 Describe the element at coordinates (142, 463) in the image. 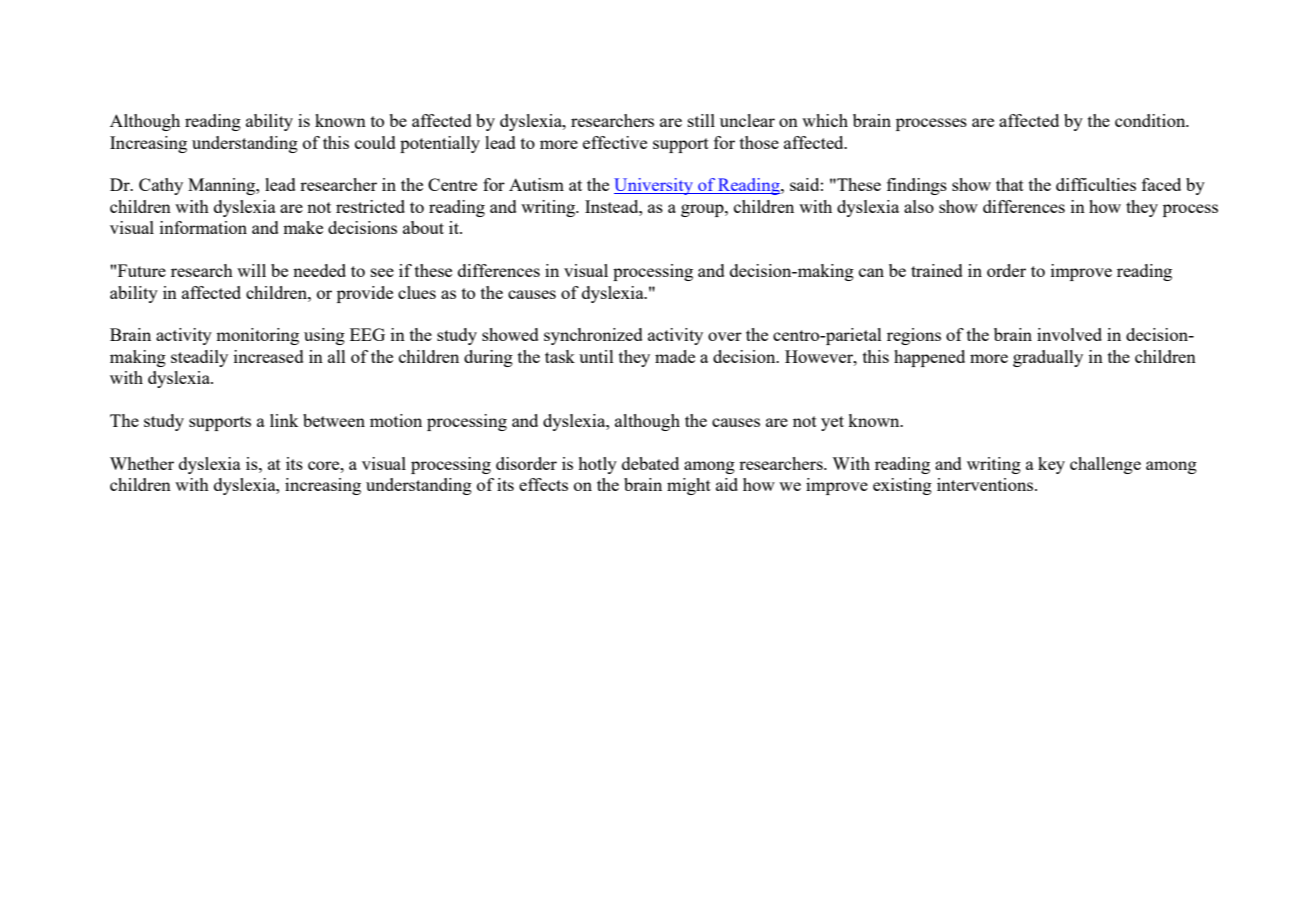

I see `Whether` at that location.
